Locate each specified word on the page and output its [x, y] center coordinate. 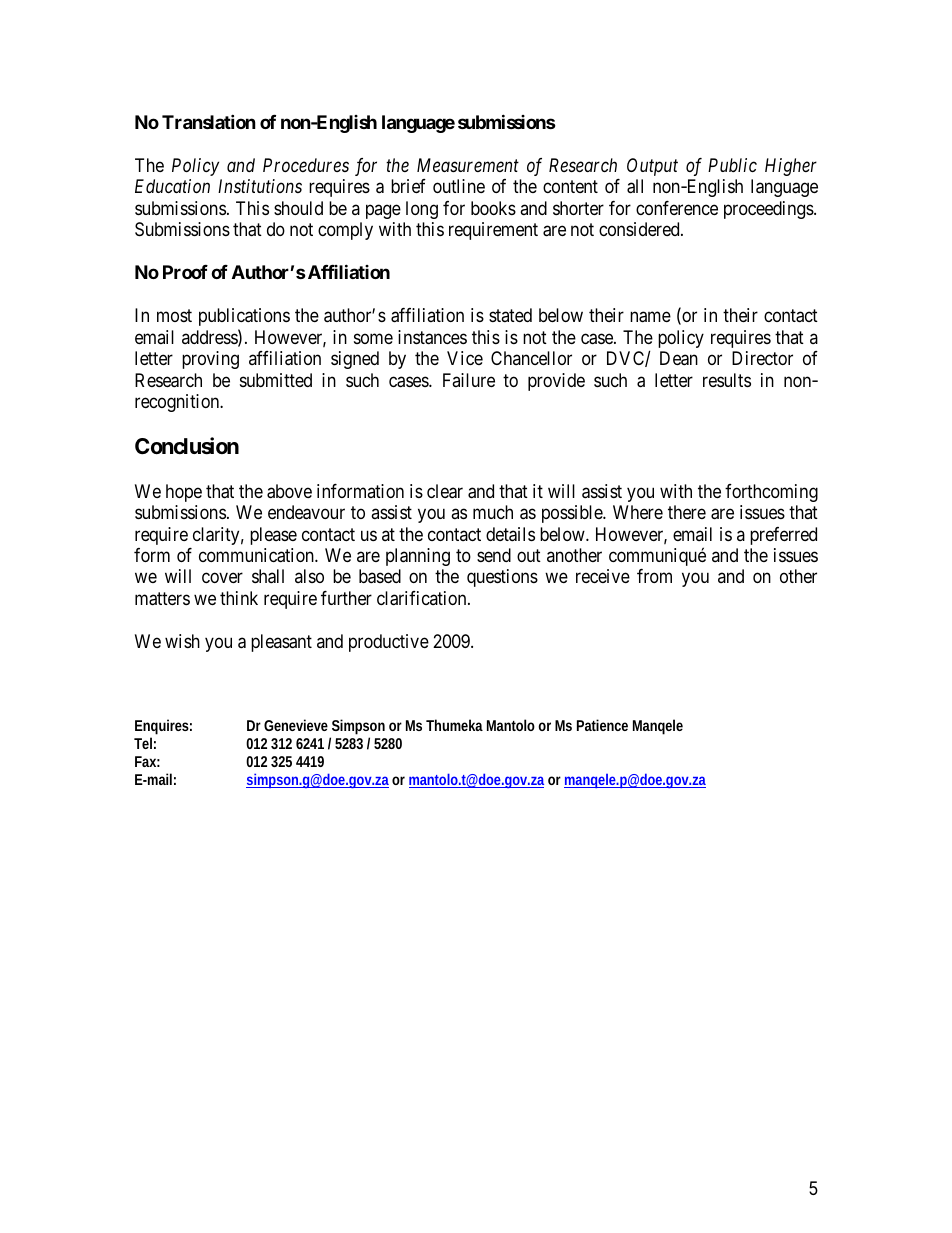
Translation [209, 121]
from [654, 576]
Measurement [468, 165]
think [239, 598]
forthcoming [771, 493]
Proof [185, 272]
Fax [147, 761]
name [650, 317]
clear [445, 491]
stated [510, 315]
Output [652, 167]
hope [184, 493]
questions [502, 578]
